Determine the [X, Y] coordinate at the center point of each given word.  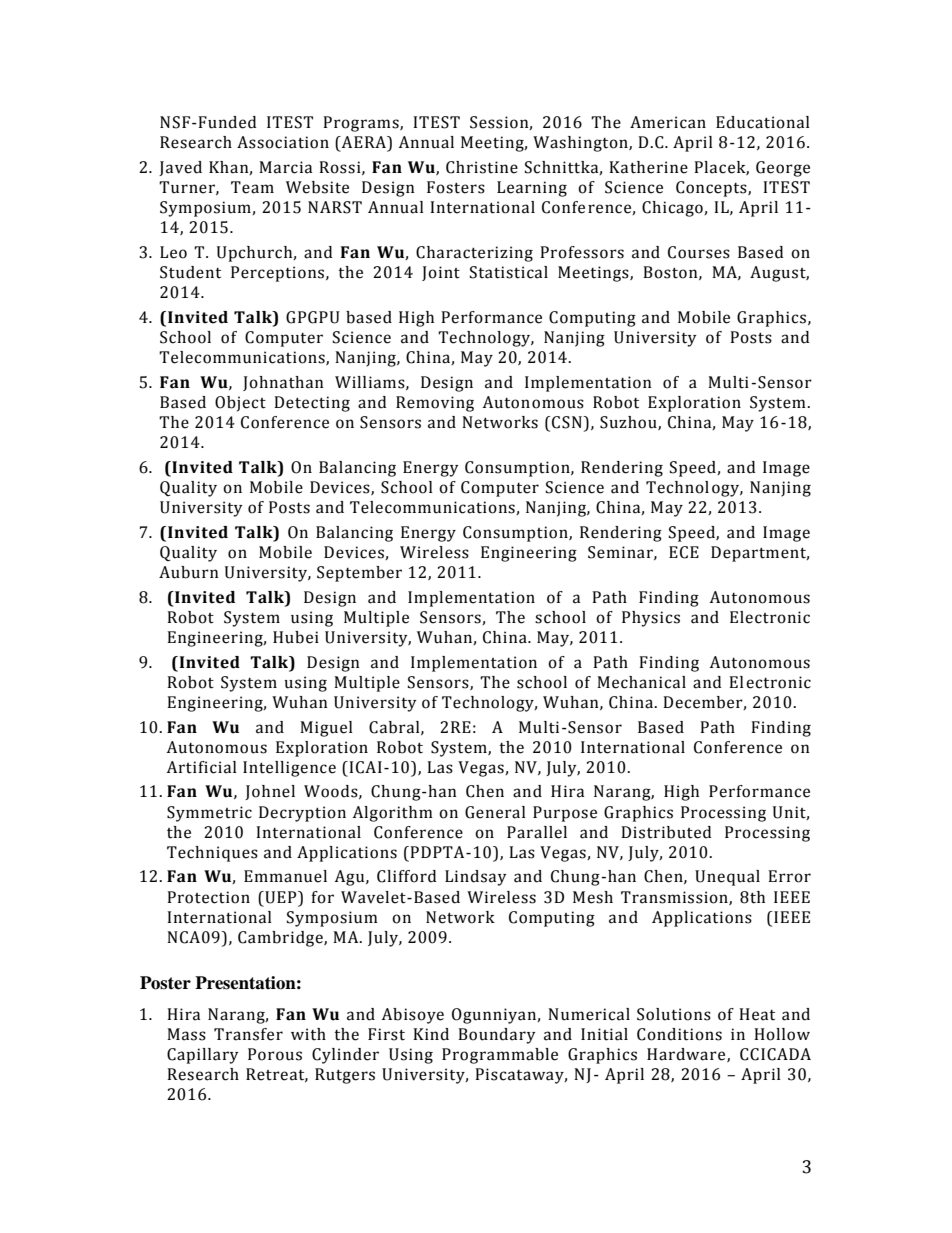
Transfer [248, 1034]
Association [283, 142]
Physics [651, 619]
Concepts [712, 189]
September [359, 574]
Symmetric [209, 814]
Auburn [189, 572]
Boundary [497, 1036]
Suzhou [629, 423]
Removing [435, 404]
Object [240, 404]
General [495, 812]
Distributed [666, 832]
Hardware [687, 1055]
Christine [482, 167]
